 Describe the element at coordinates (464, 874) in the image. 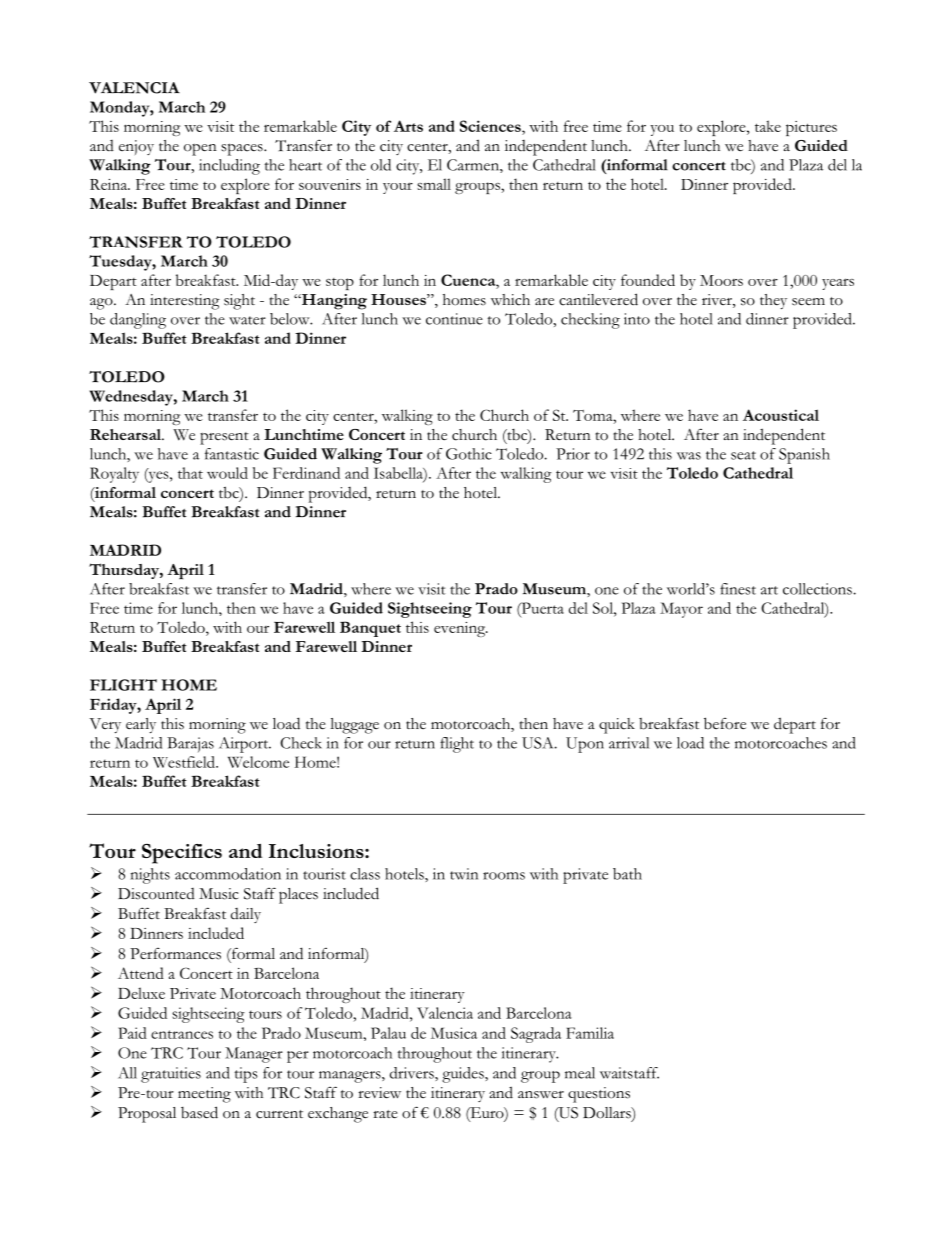

I see `twin` at that location.
